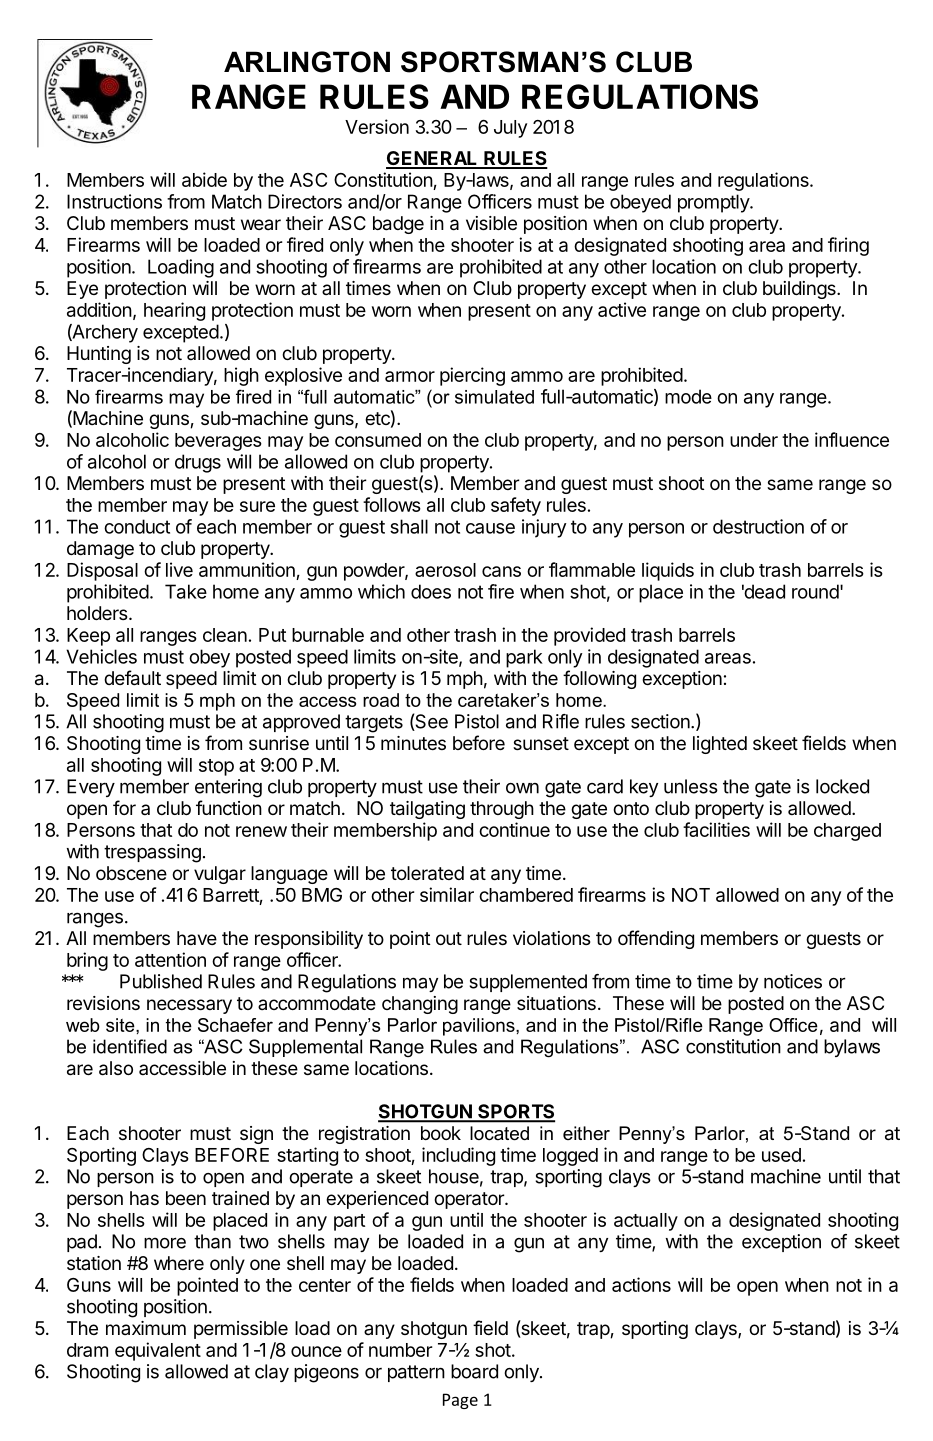  Describe the element at coordinates (758, 526) in the image. I see `destruction` at that location.
